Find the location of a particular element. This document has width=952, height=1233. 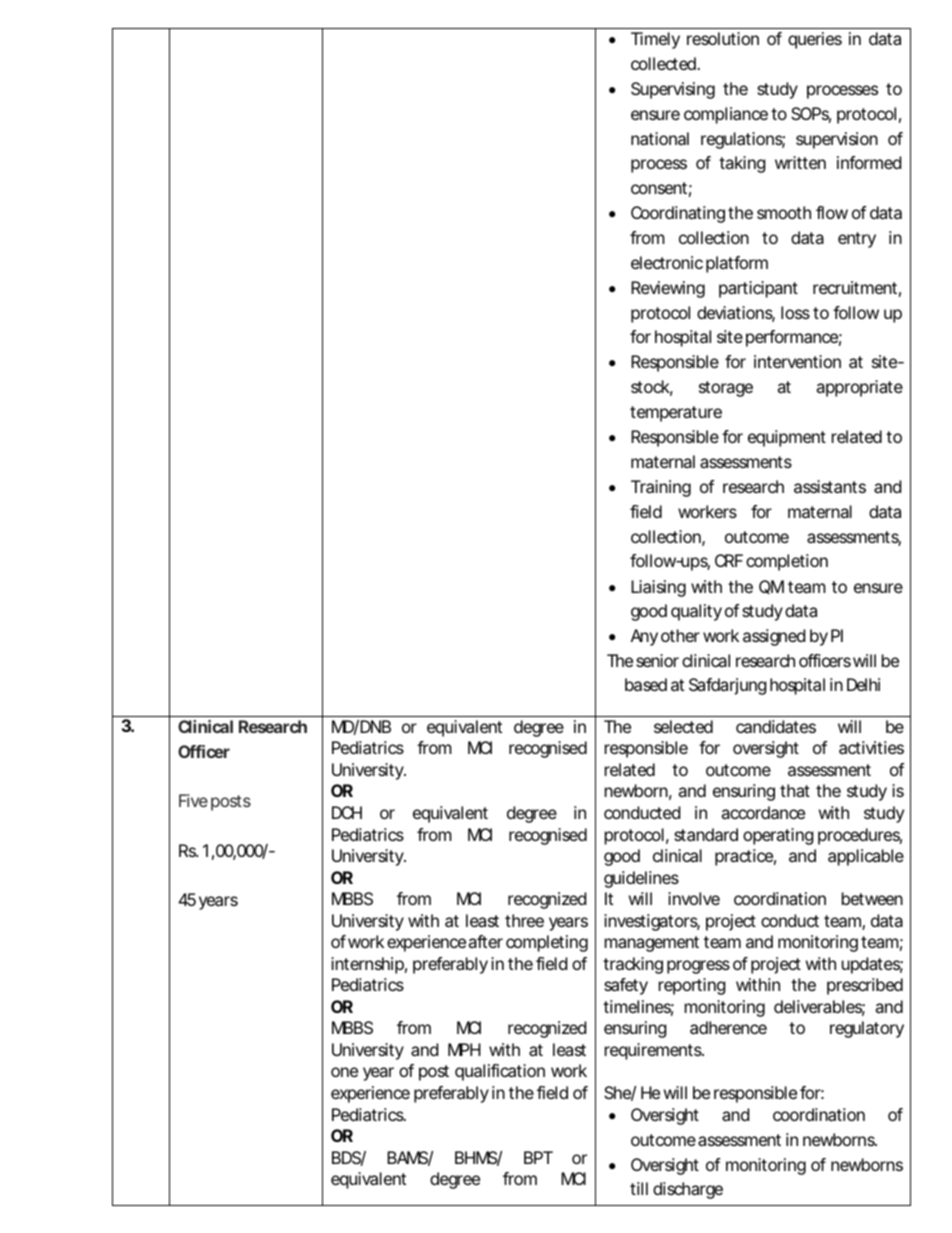

queries is located at coordinates (815, 40).
